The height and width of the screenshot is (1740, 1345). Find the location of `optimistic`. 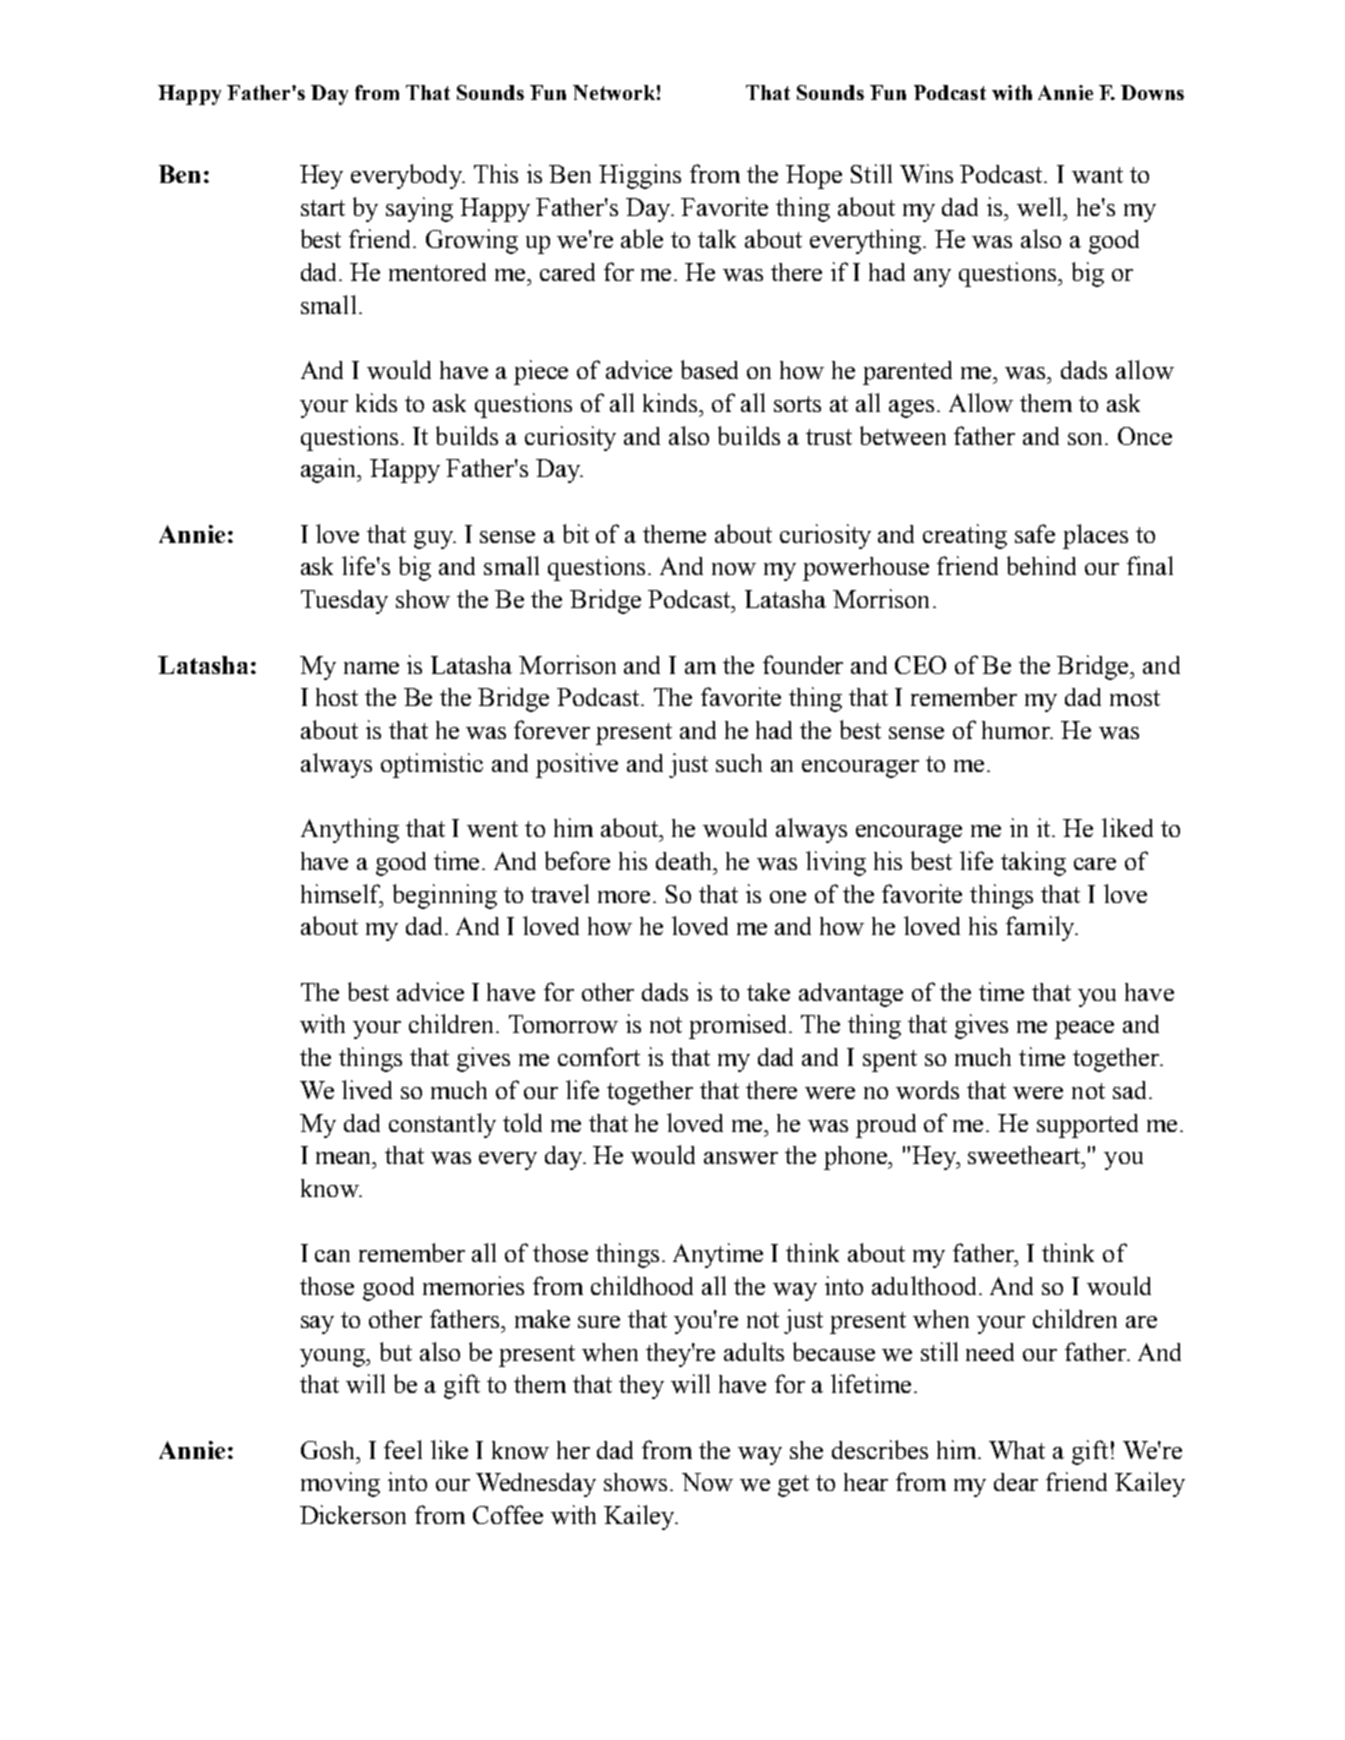

optimistic is located at coordinates (432, 765).
